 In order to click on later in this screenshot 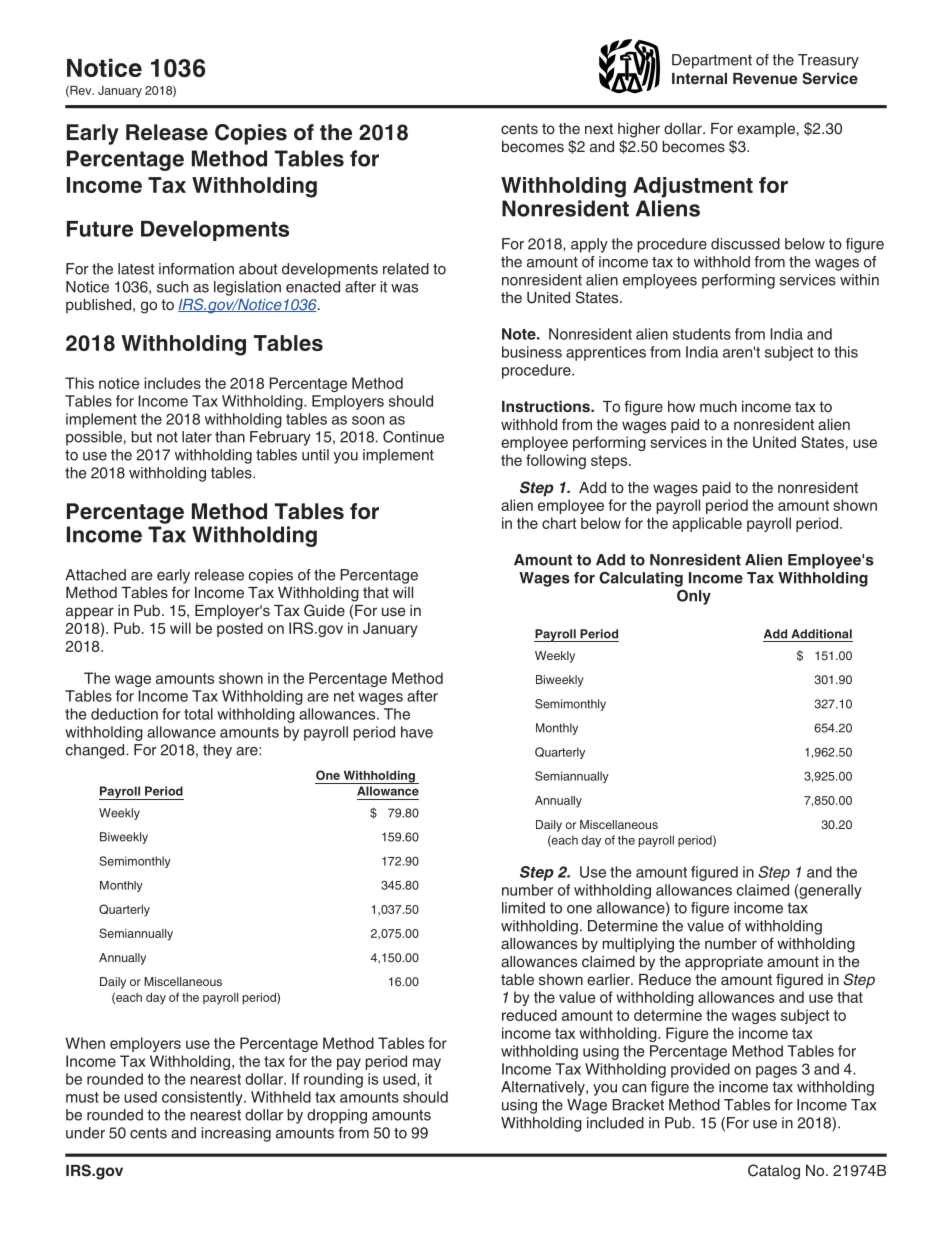, I will do `click(197, 437)`.
